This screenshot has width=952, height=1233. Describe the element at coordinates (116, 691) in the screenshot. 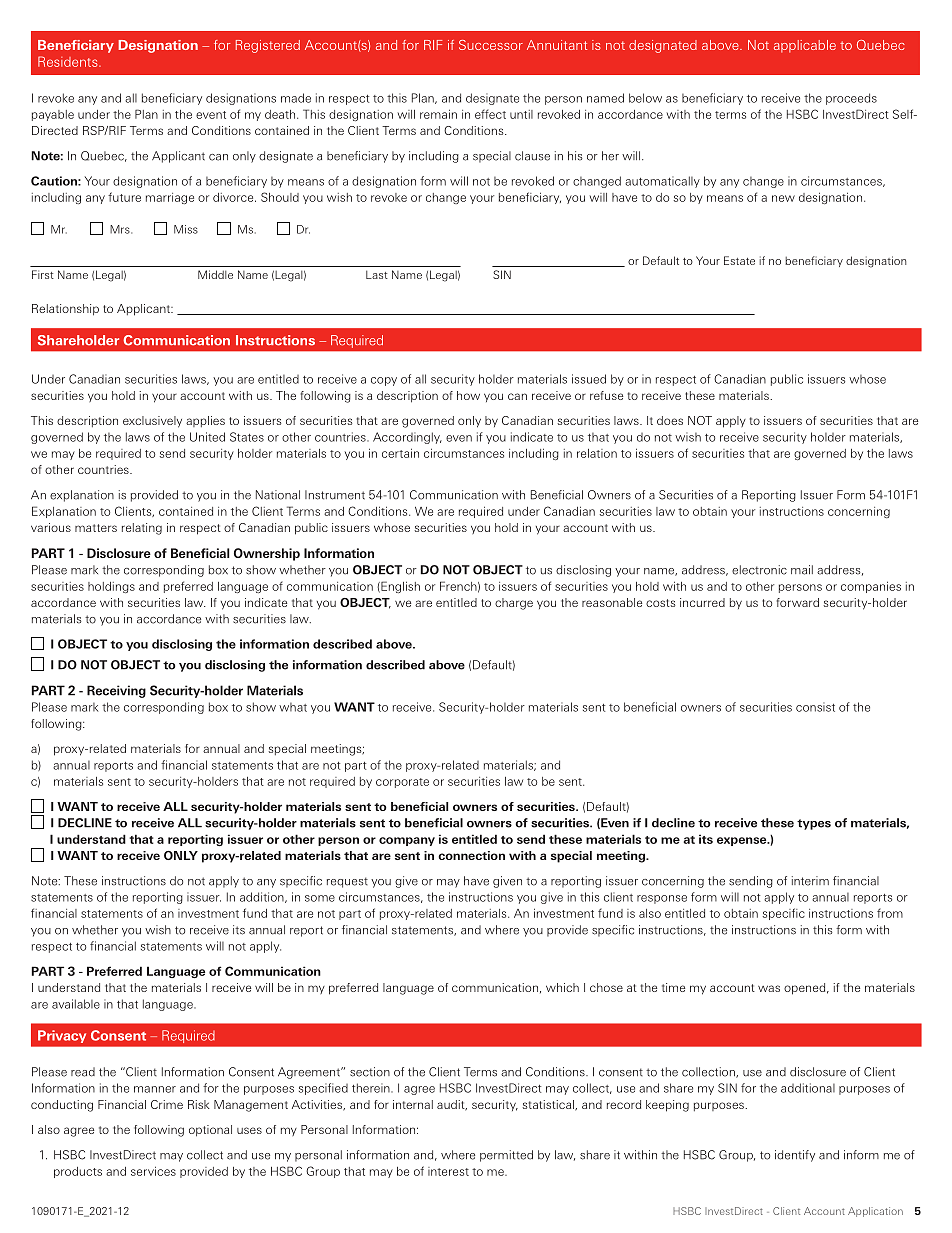

I see `Receiving` at that location.
